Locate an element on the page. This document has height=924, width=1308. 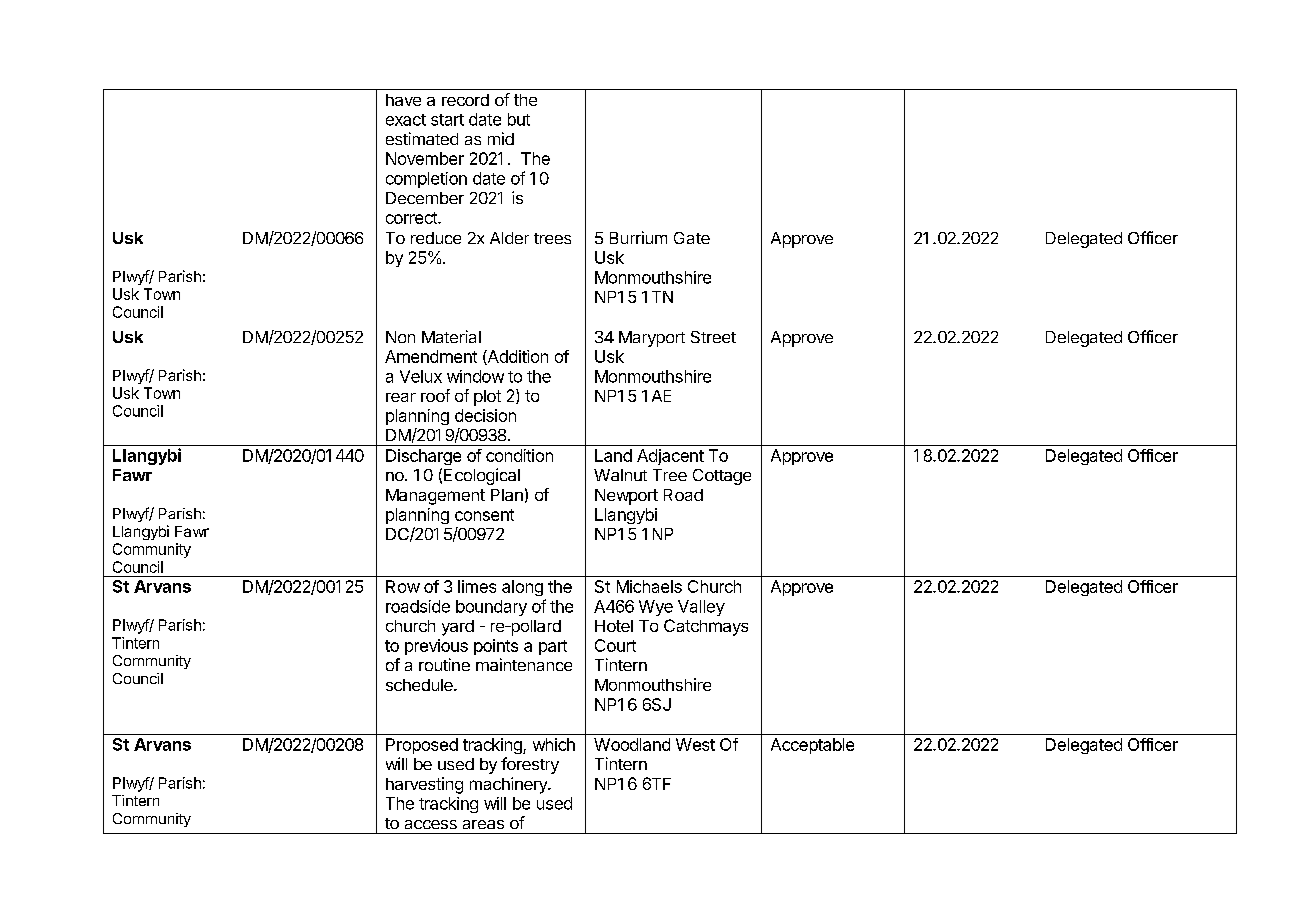
but is located at coordinates (519, 119).
